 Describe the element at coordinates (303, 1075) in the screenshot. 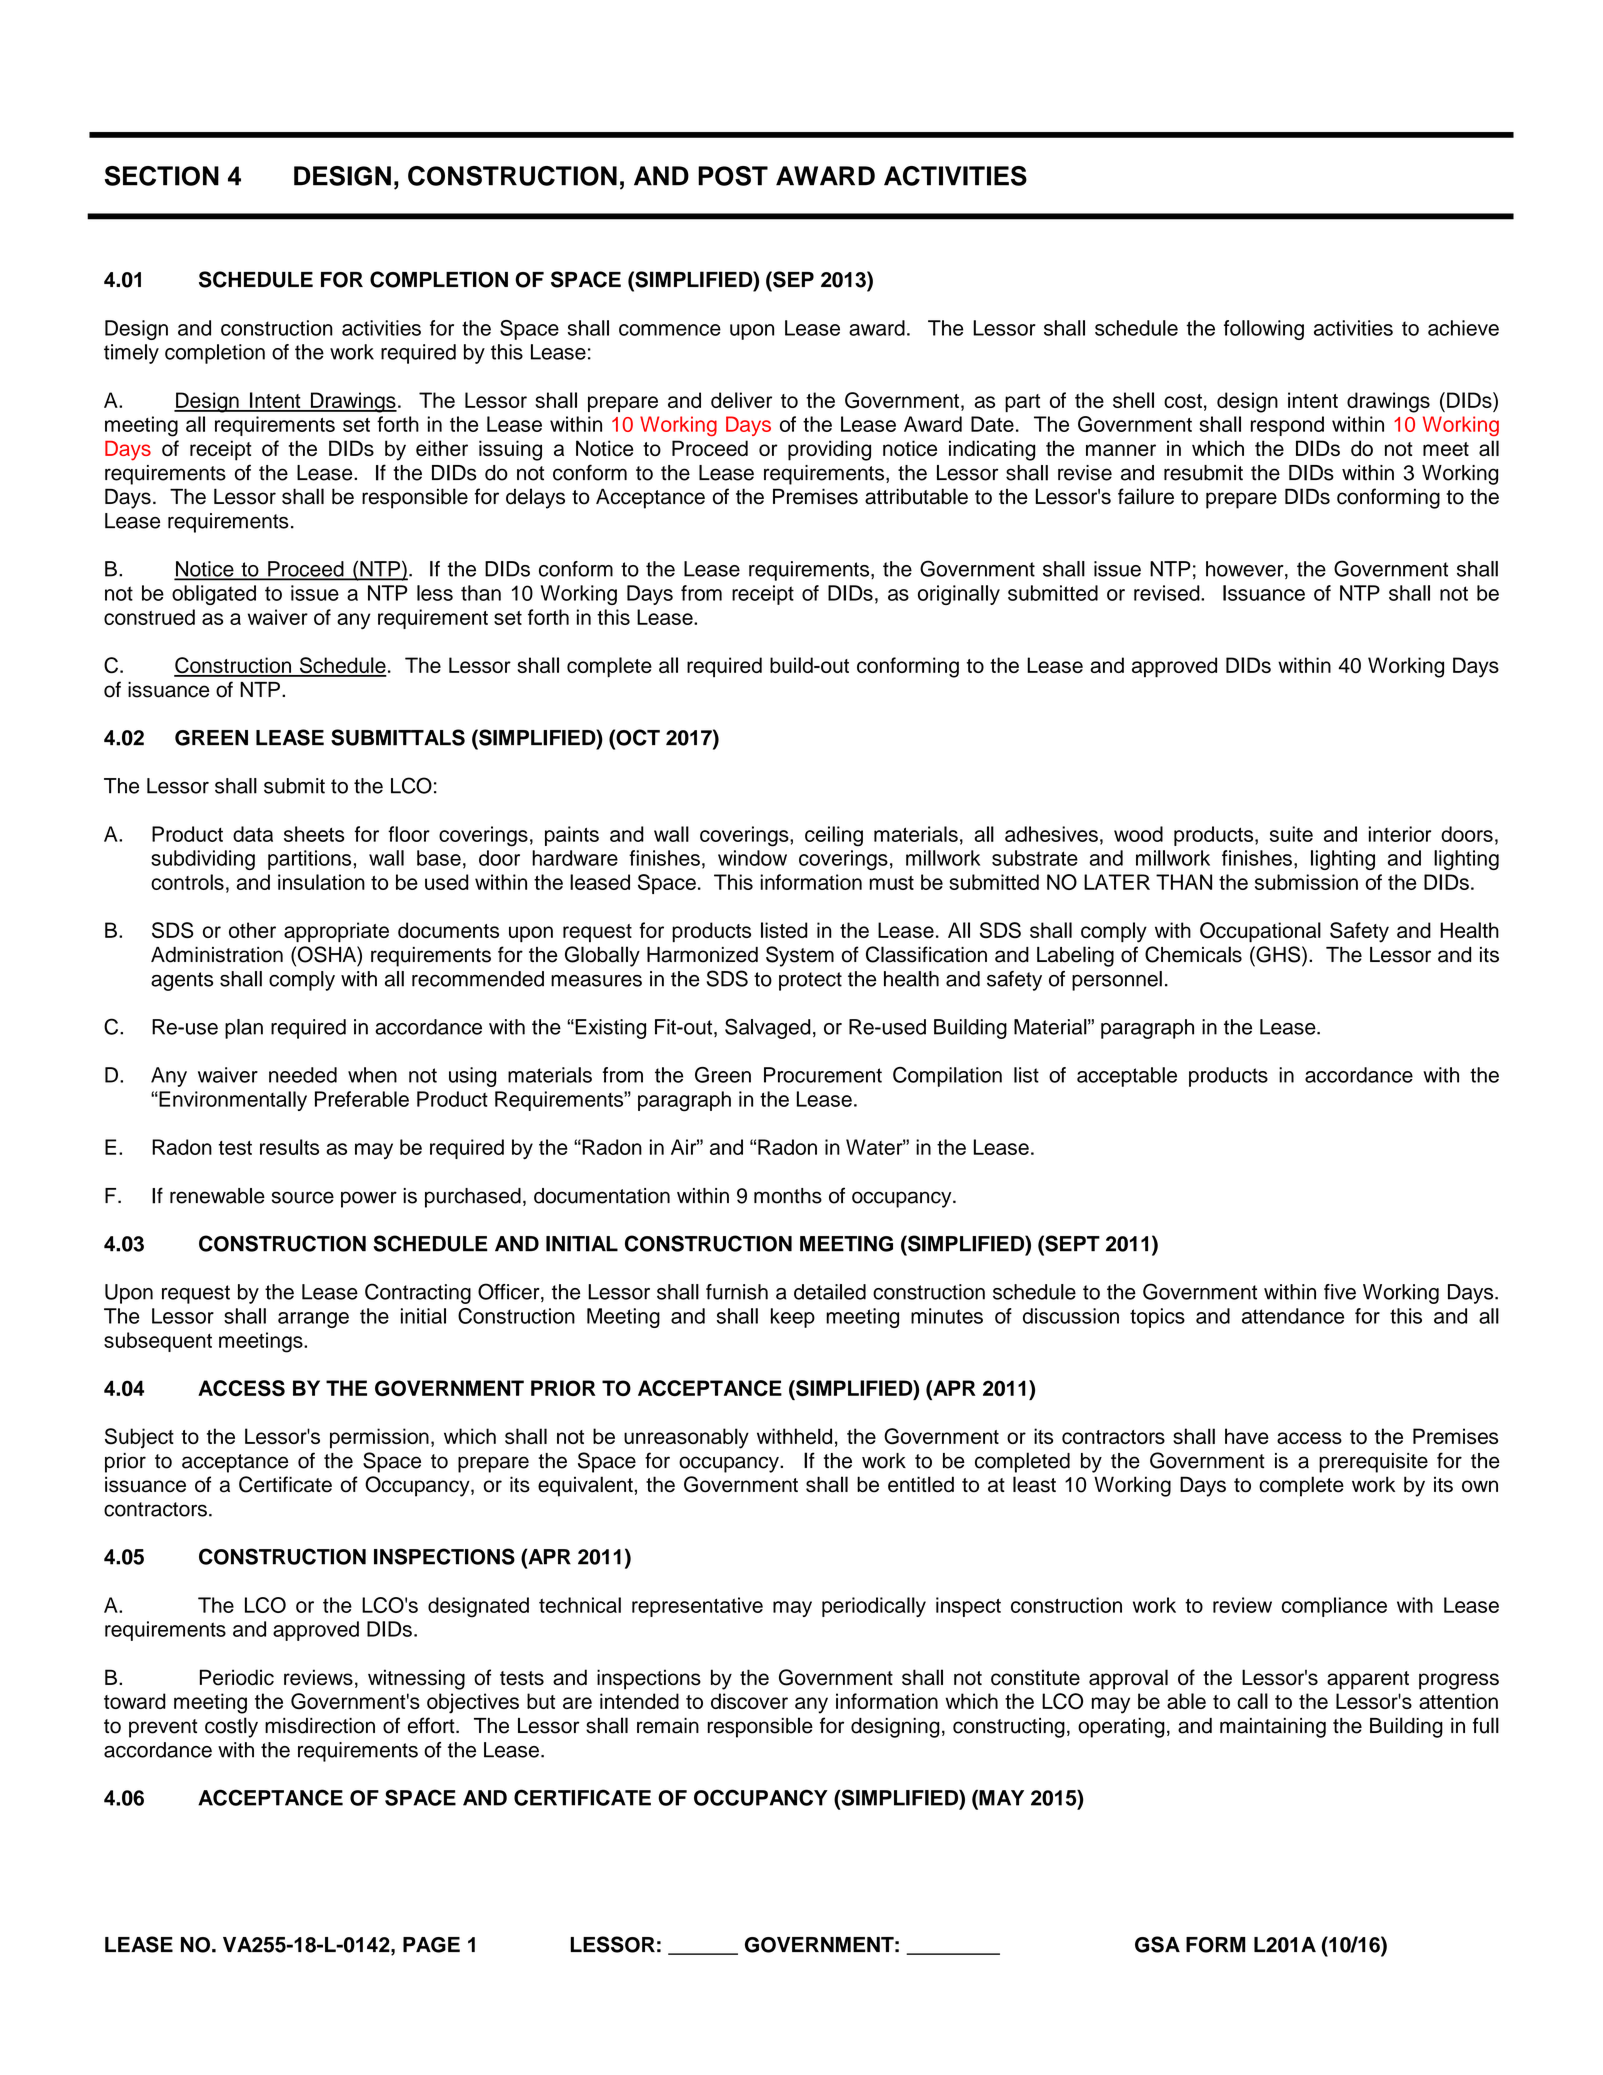

I see `needed` at that location.
